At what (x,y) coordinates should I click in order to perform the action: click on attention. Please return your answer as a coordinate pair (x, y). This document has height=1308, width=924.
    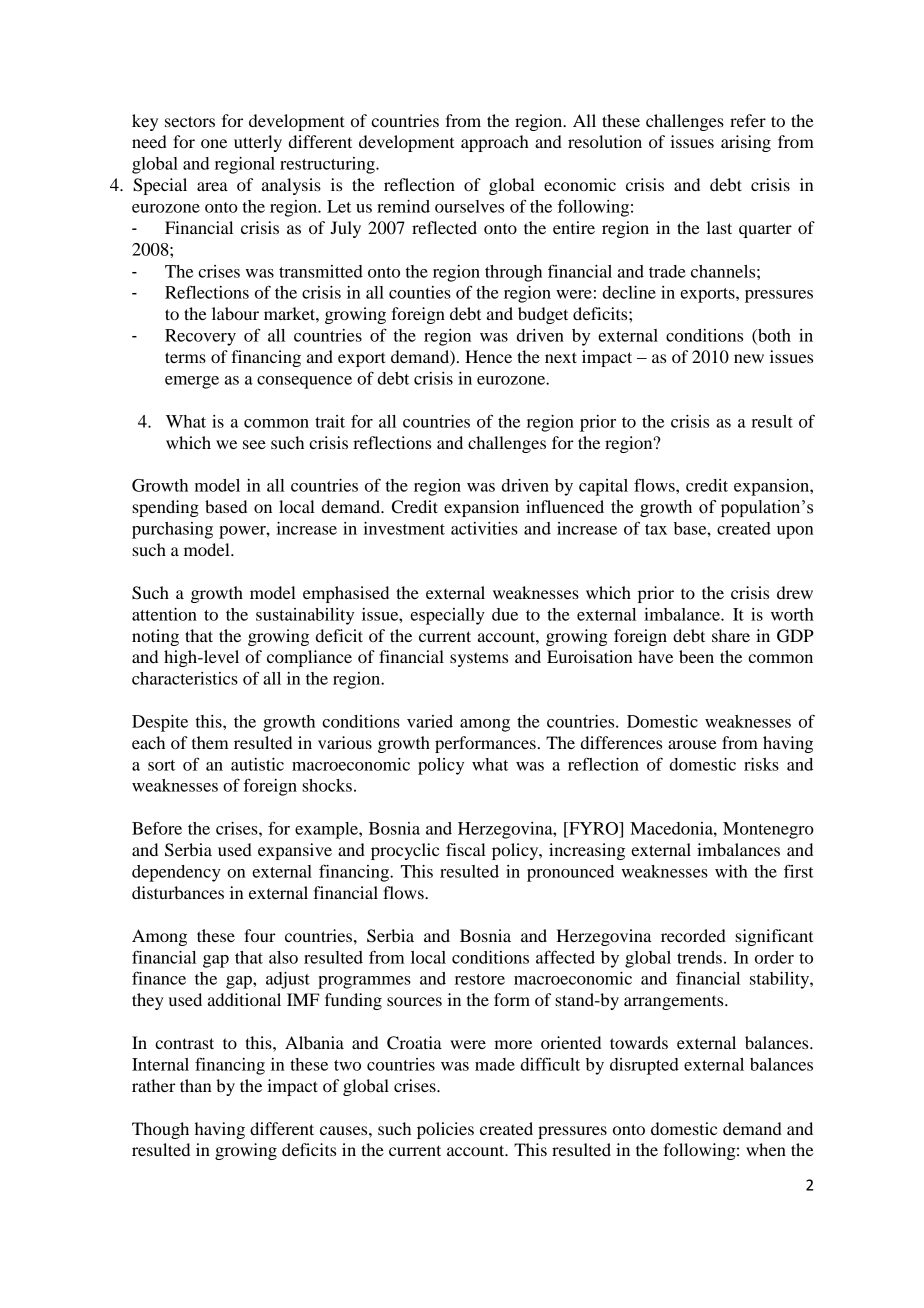
    Looking at the image, I should click on (164, 614).
